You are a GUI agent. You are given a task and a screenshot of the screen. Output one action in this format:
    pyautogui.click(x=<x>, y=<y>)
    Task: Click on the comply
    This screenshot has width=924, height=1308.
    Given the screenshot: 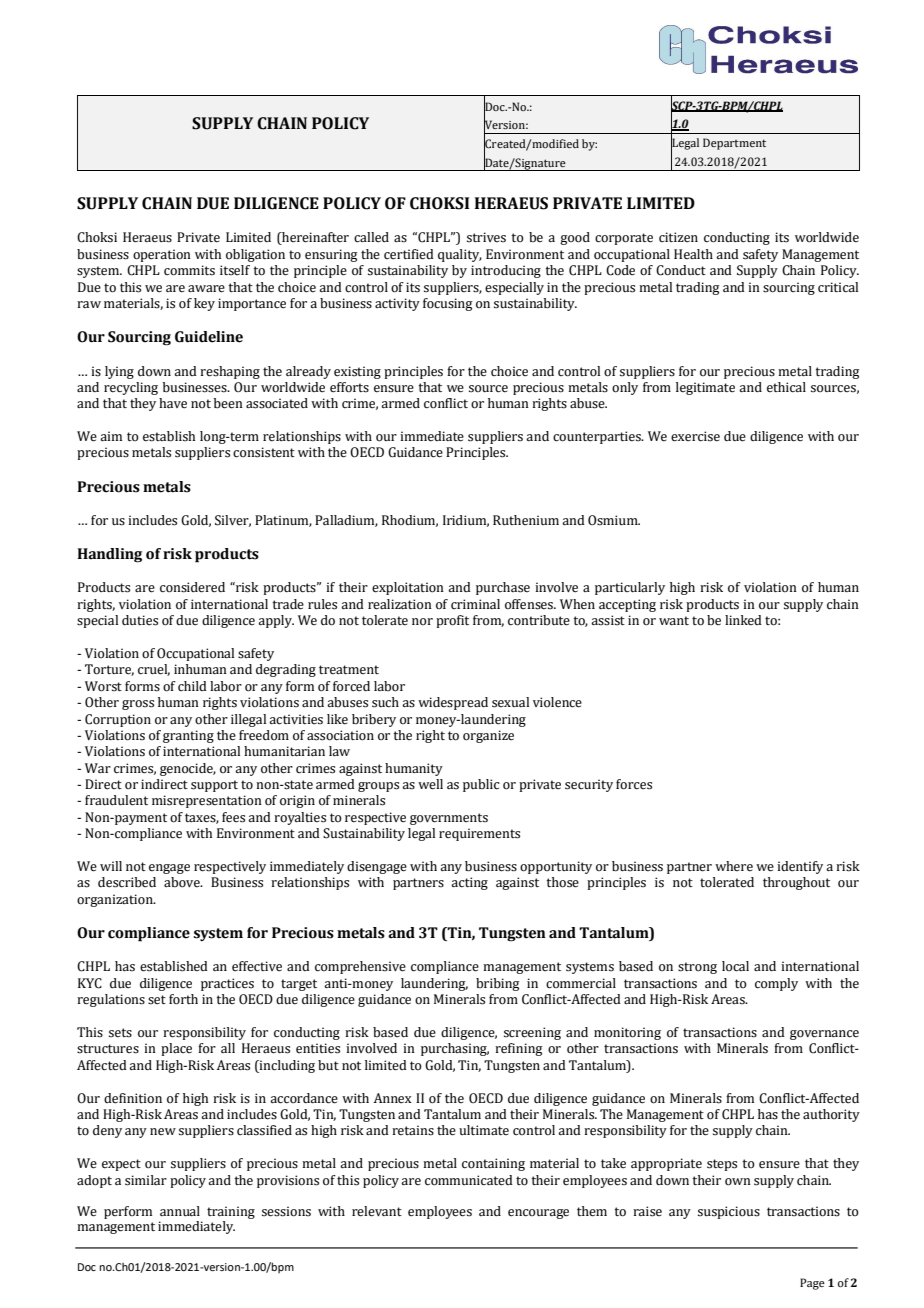 What is the action you would take?
    pyautogui.click(x=776, y=984)
